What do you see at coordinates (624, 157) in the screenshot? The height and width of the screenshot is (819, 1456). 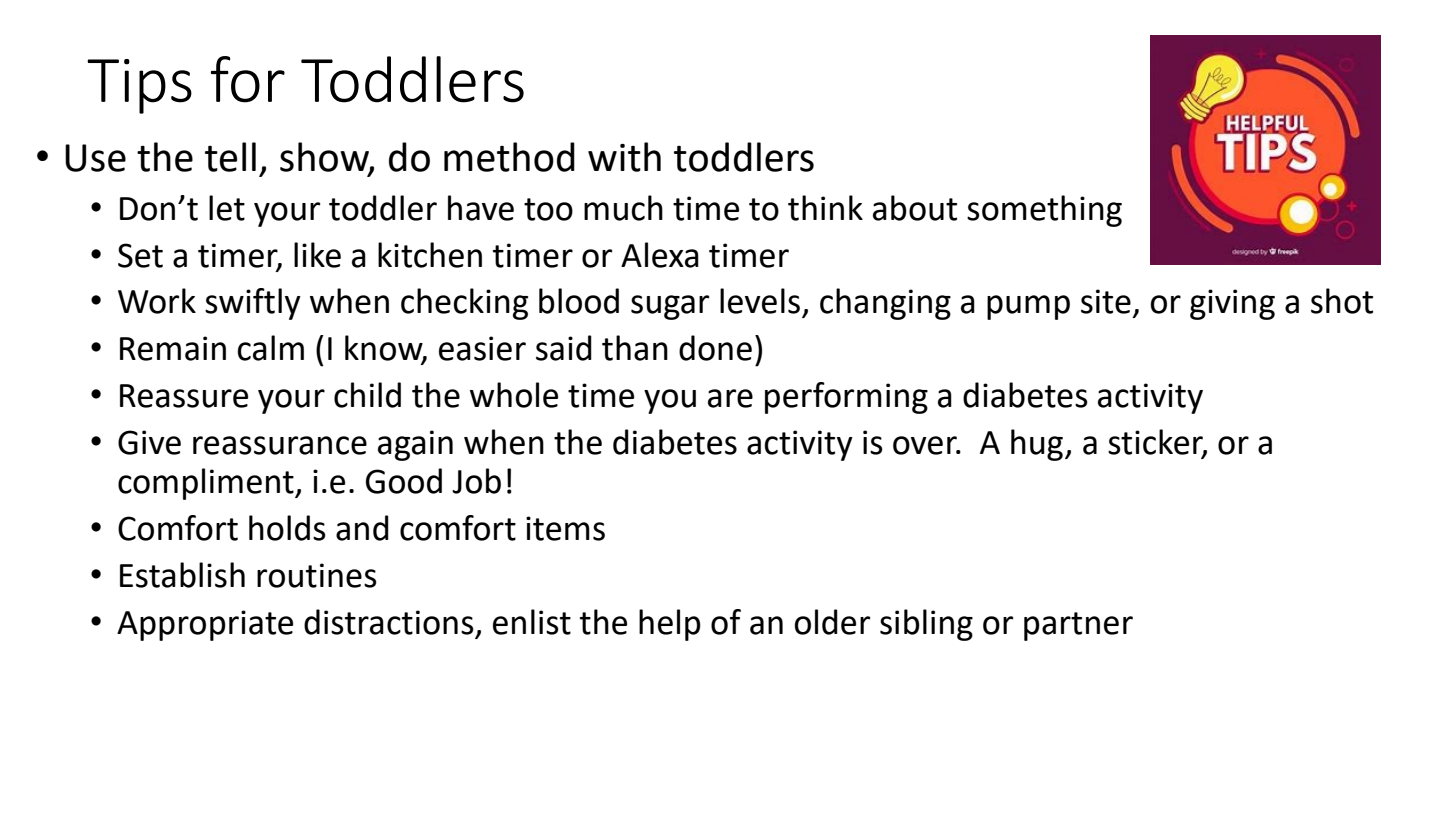 I see `with` at bounding box center [624, 157].
